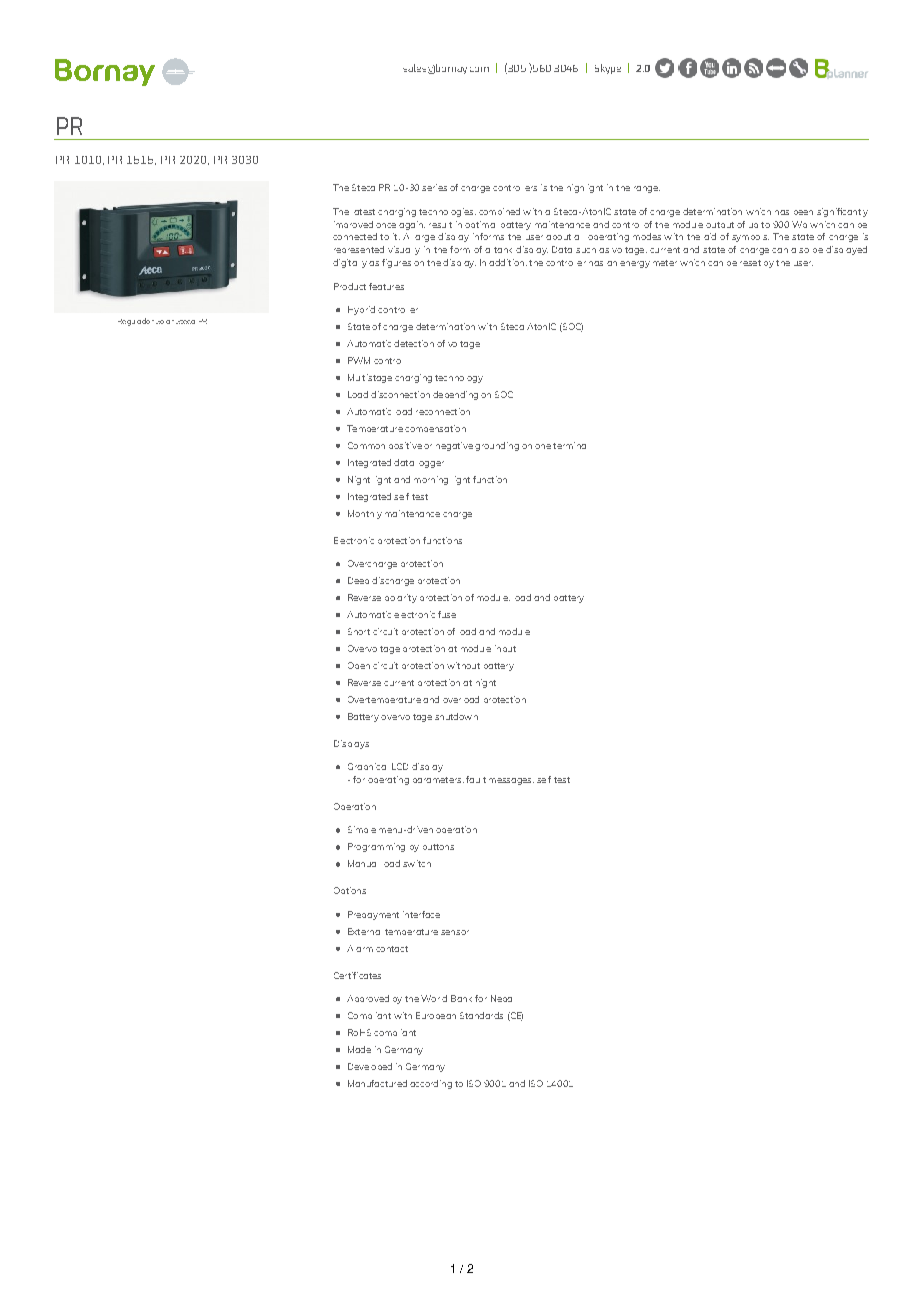 This image has width=924, height=1308. Describe the element at coordinates (350, 890) in the image. I see `Options` at that location.
